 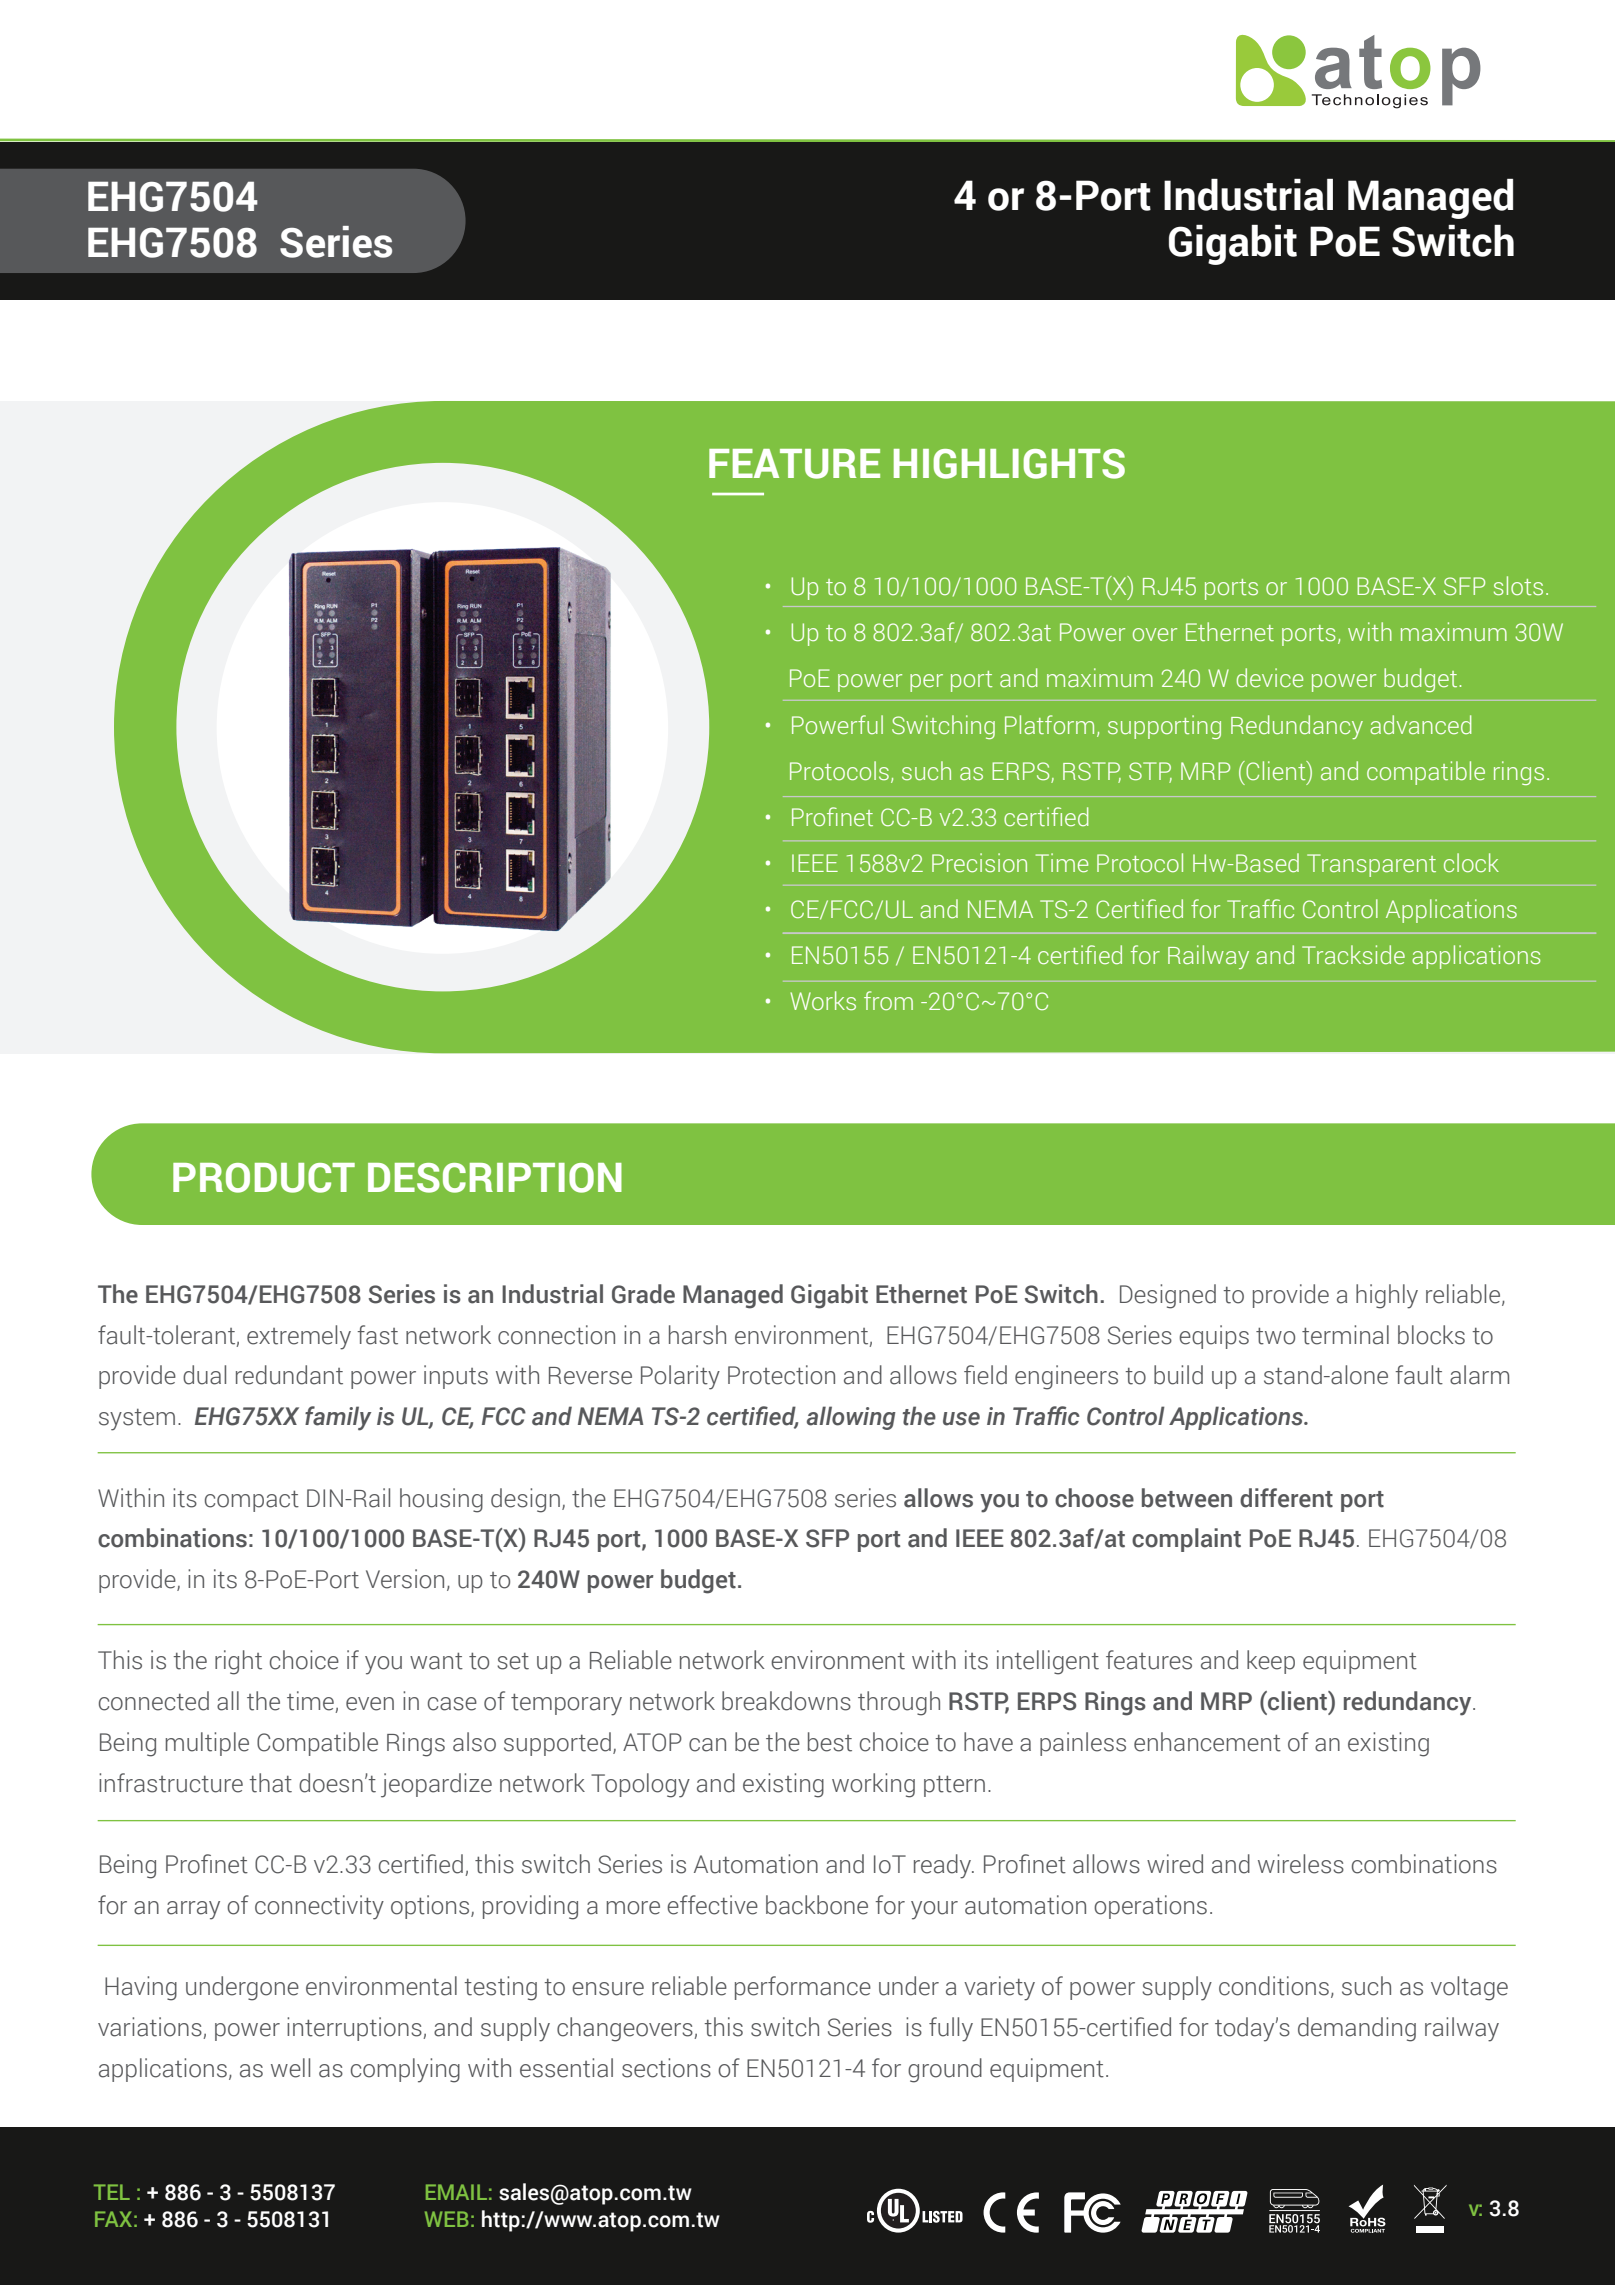 What do you see at coordinates (1518, 586) in the document?
I see `slots` at bounding box center [1518, 586].
